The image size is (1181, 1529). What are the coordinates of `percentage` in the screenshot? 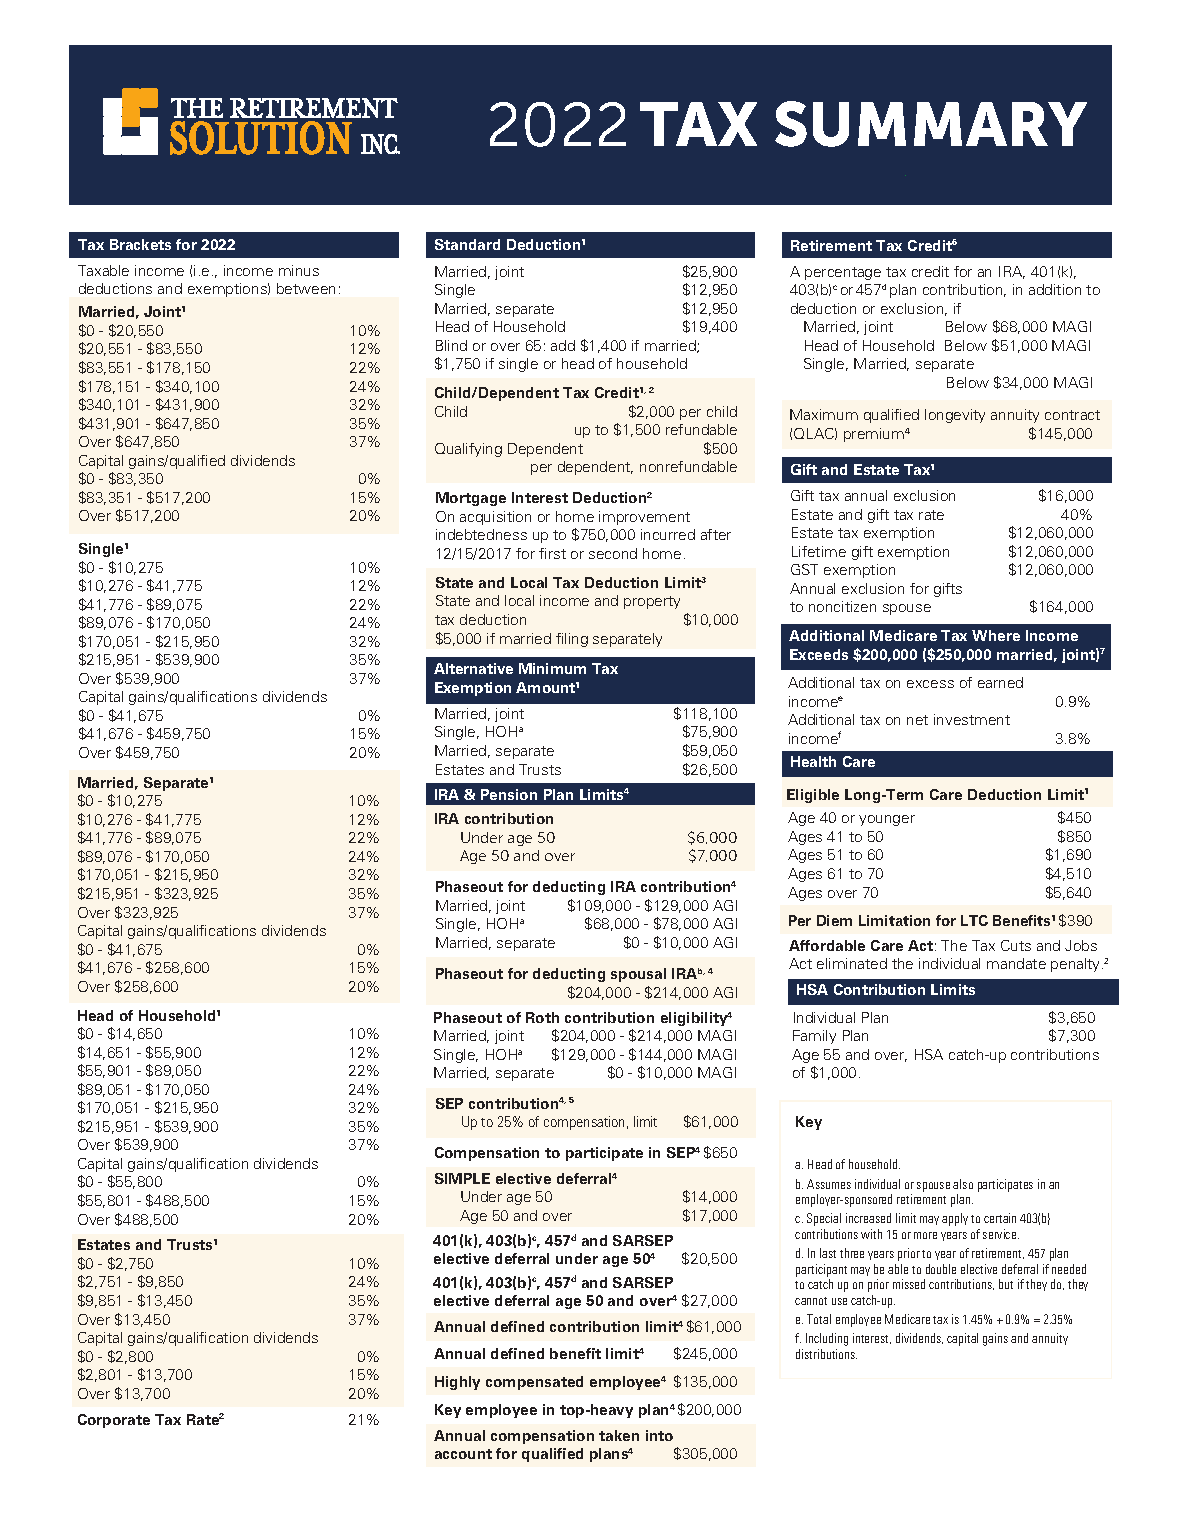 It's located at (843, 273).
